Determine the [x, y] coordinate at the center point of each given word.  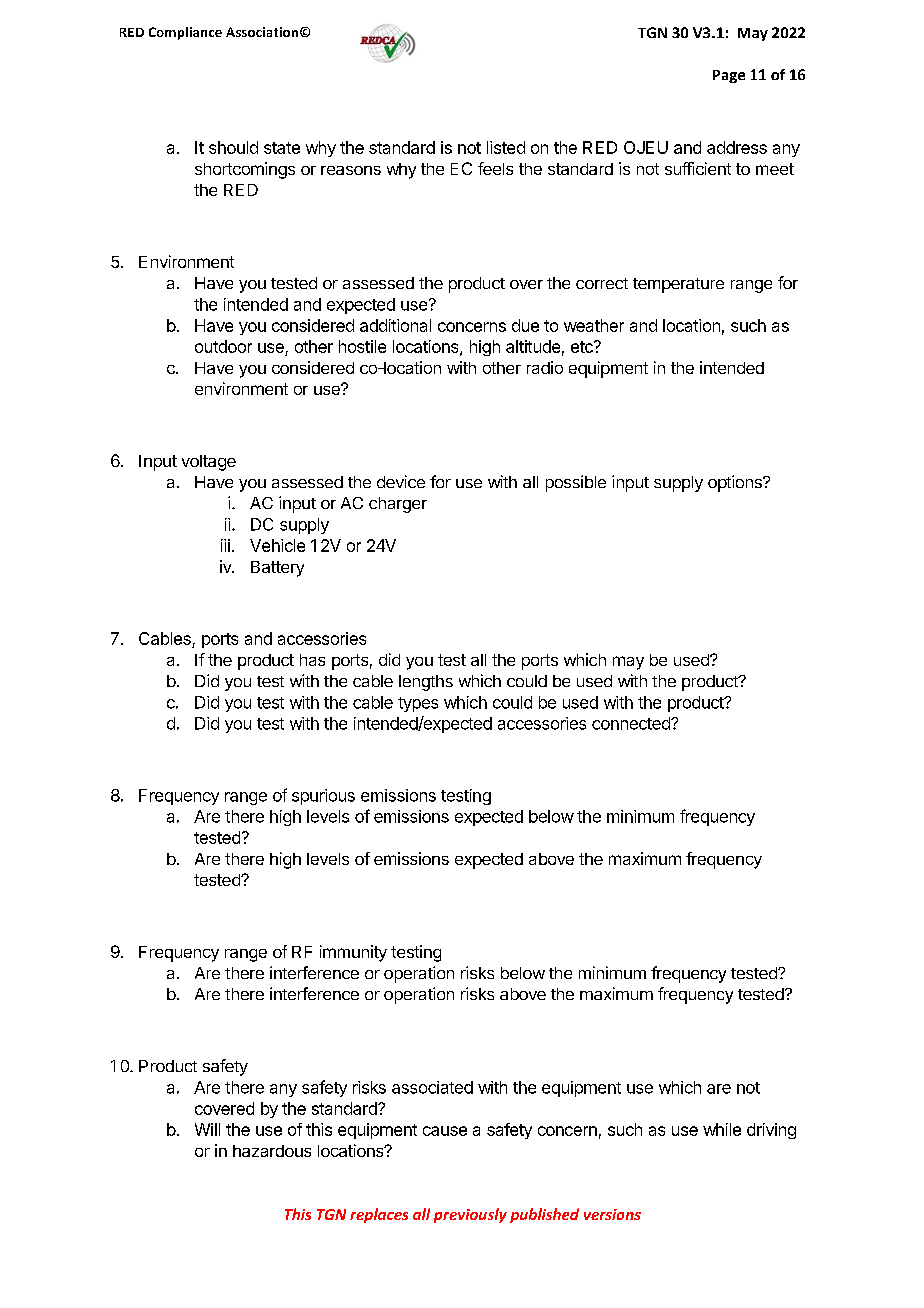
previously [470, 1215]
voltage [209, 463]
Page [729, 76]
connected [632, 723]
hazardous [272, 1151]
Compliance [185, 33]
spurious [323, 797]
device [401, 481]
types [418, 704]
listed [506, 147]
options [736, 483]
